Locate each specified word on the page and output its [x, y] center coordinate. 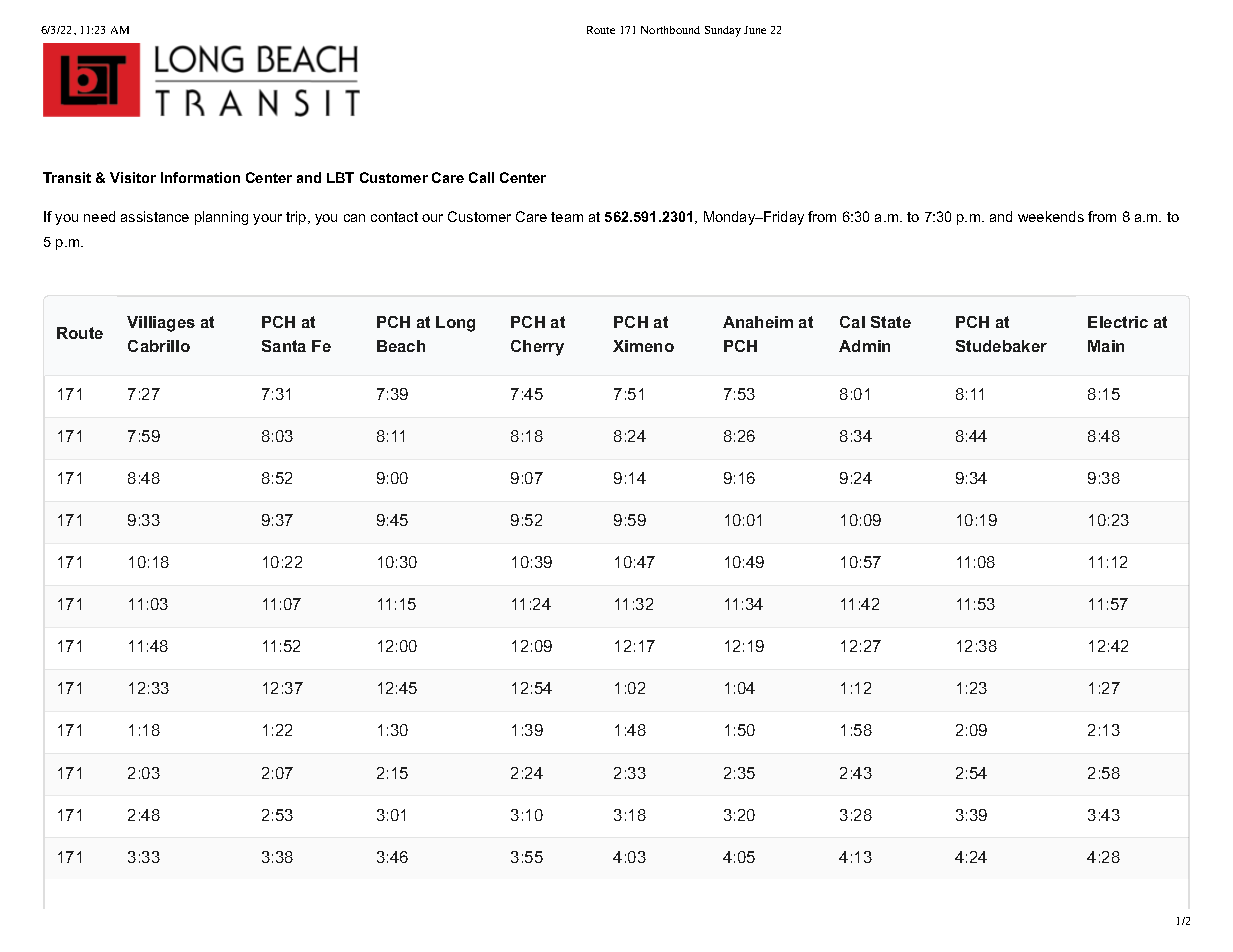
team [567, 217]
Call [481, 177]
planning [221, 218]
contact [394, 217]
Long [455, 324]
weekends [1051, 216]
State [891, 322]
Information [200, 177]
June [755, 30]
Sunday [723, 31]
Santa [284, 346]
